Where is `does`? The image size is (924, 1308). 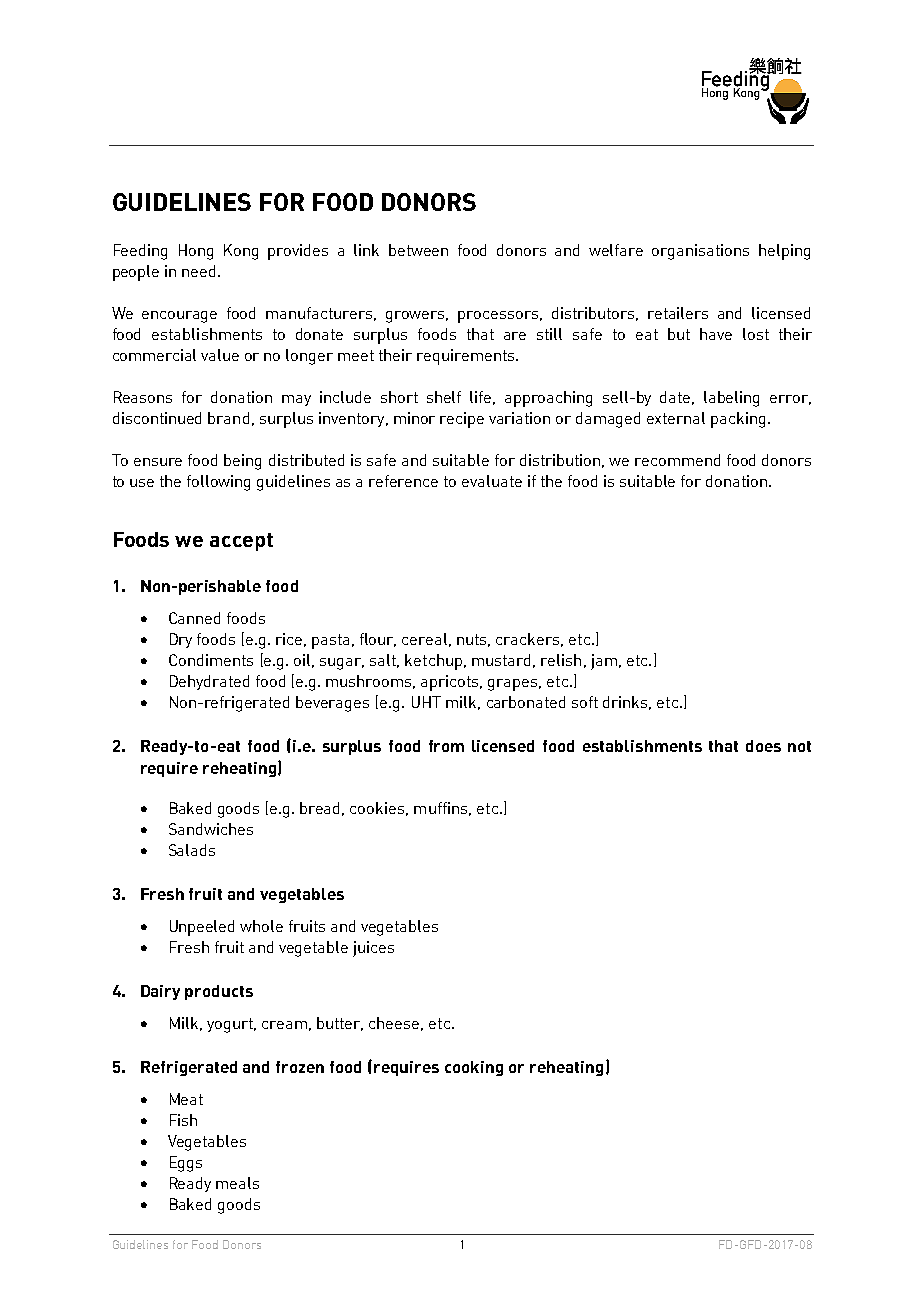
does is located at coordinates (763, 746).
